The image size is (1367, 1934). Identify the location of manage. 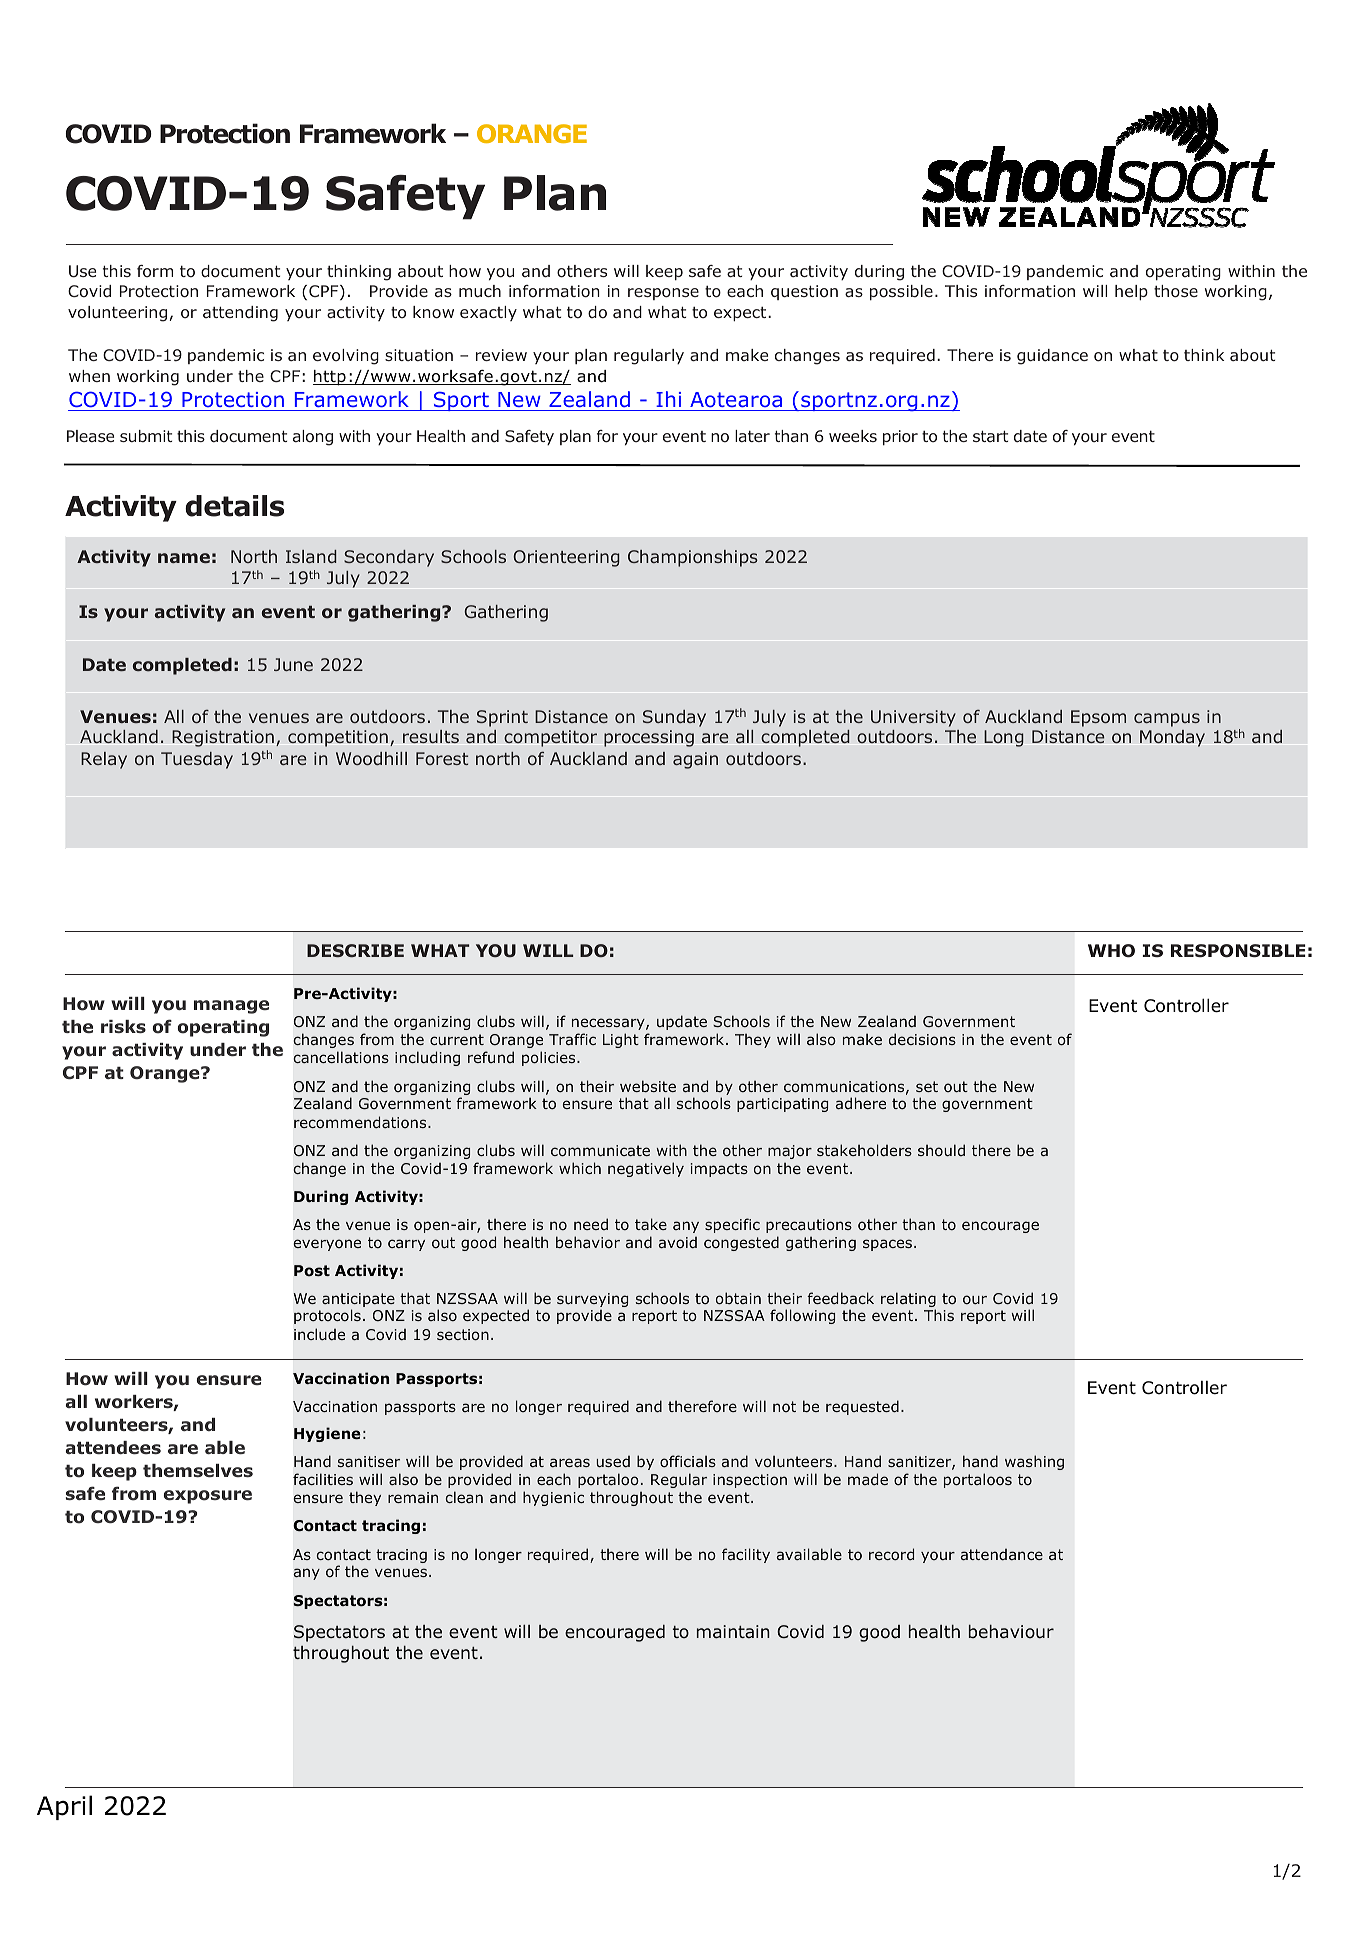
(231, 1007).
